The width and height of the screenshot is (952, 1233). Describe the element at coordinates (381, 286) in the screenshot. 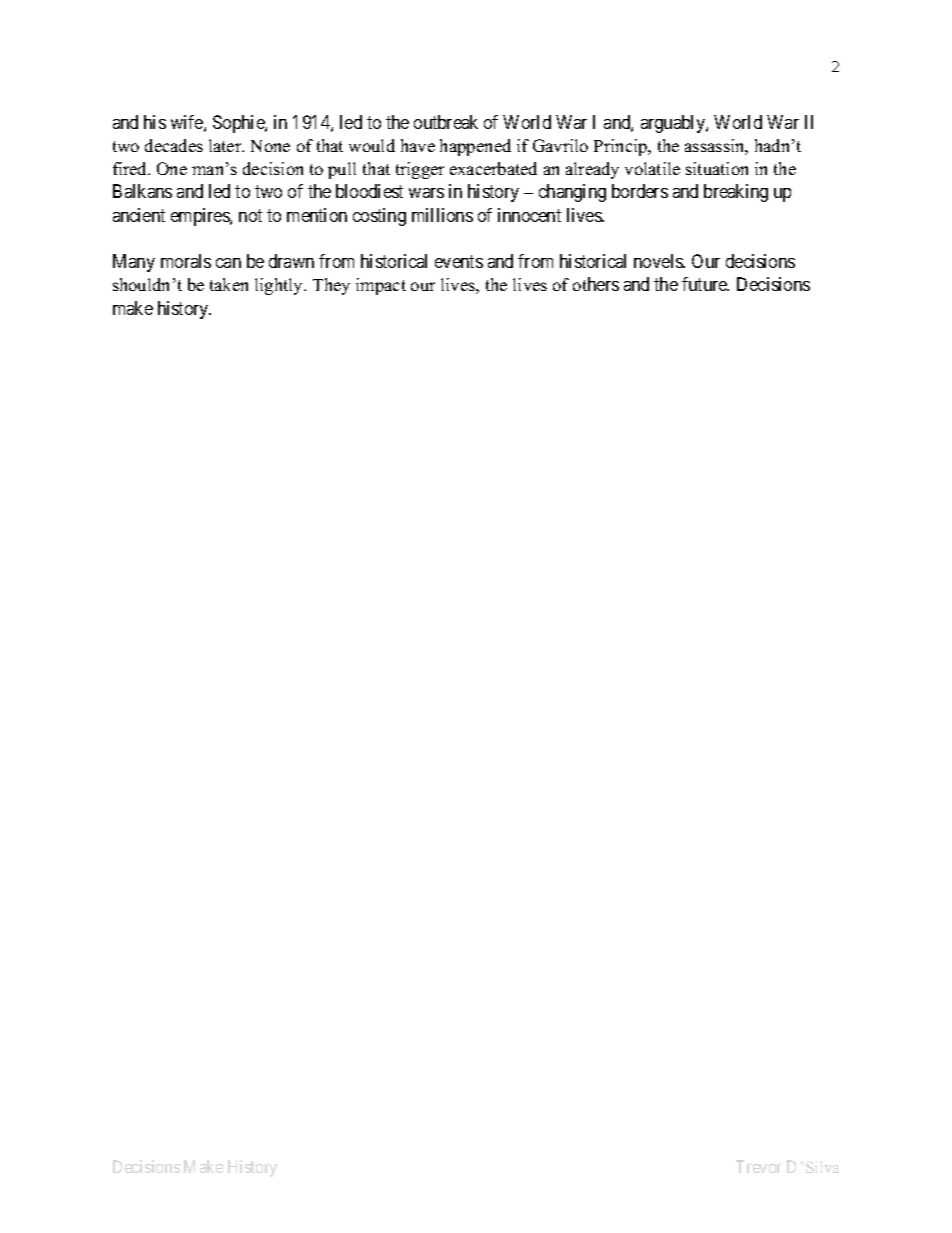

I see `impact` at that location.
